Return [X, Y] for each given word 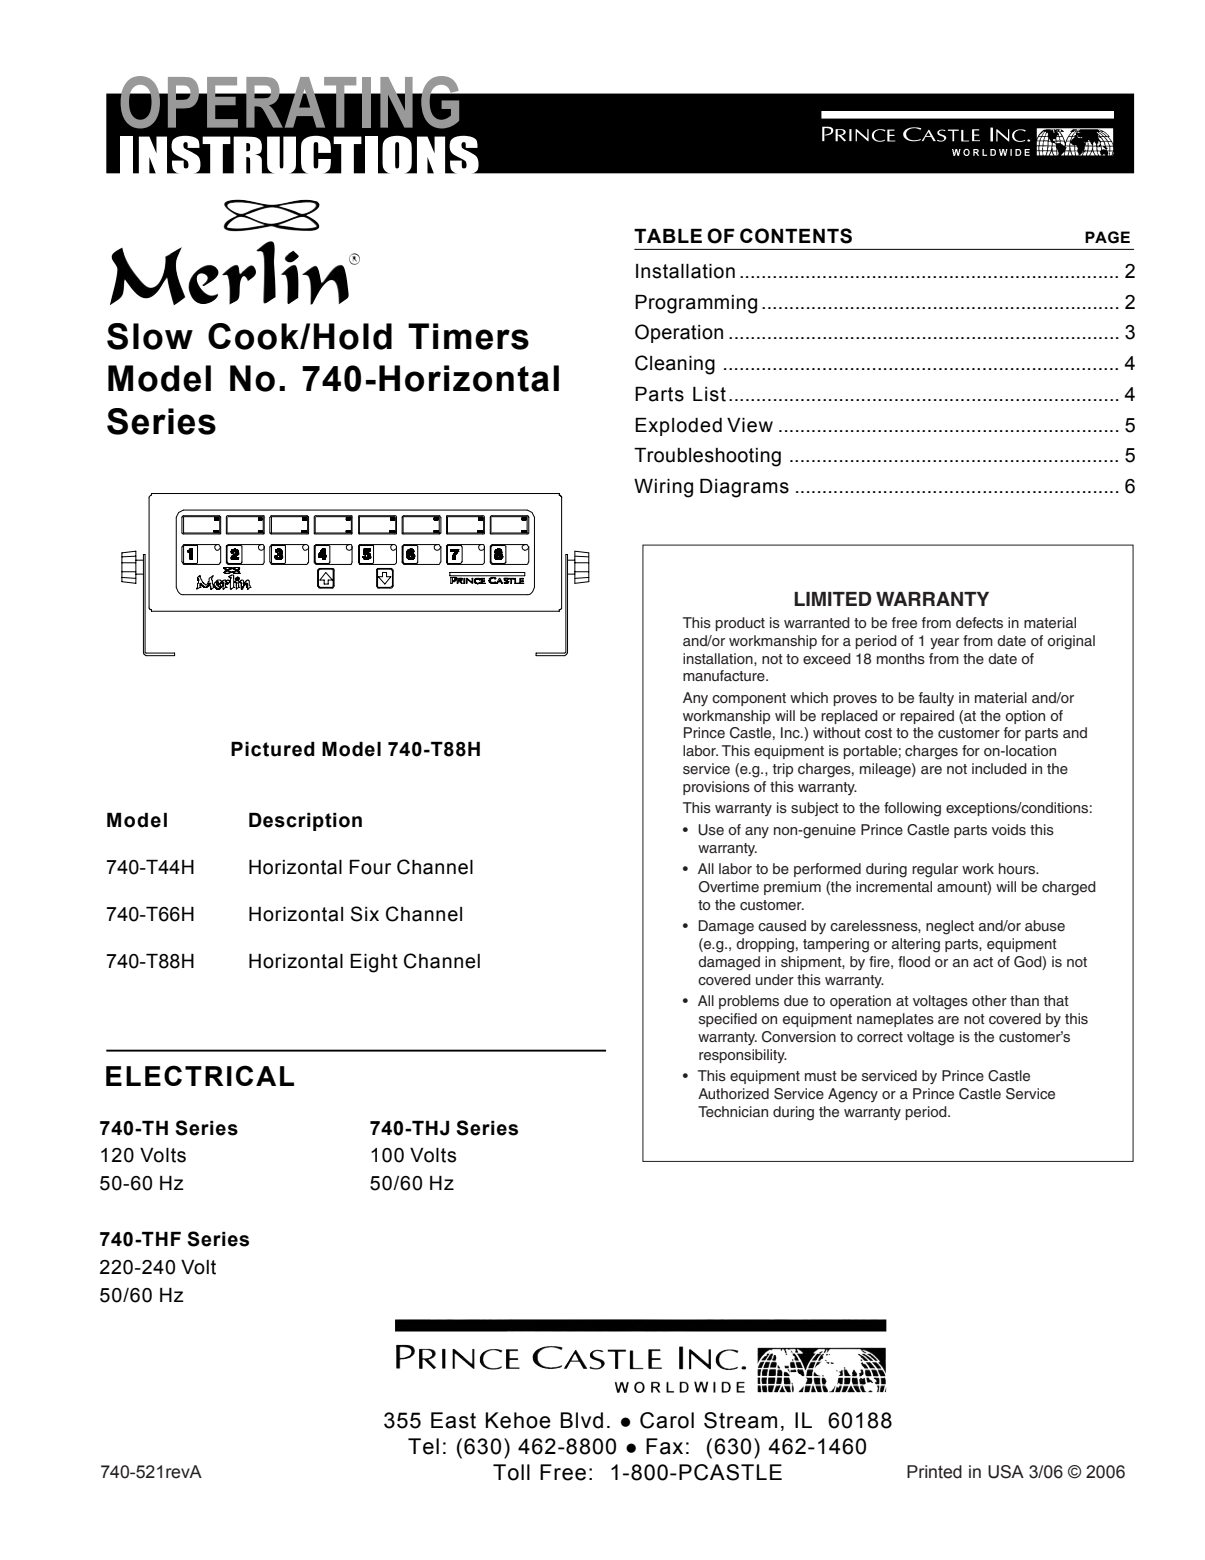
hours [1018, 868]
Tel [423, 1446]
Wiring [663, 488]
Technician [733, 1111]
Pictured [273, 749]
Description [305, 822]
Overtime [729, 887]
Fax [664, 1446]
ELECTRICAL [200, 1075]
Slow [150, 336]
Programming [696, 304]
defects [979, 622]
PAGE [1107, 237]
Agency [853, 1095]
